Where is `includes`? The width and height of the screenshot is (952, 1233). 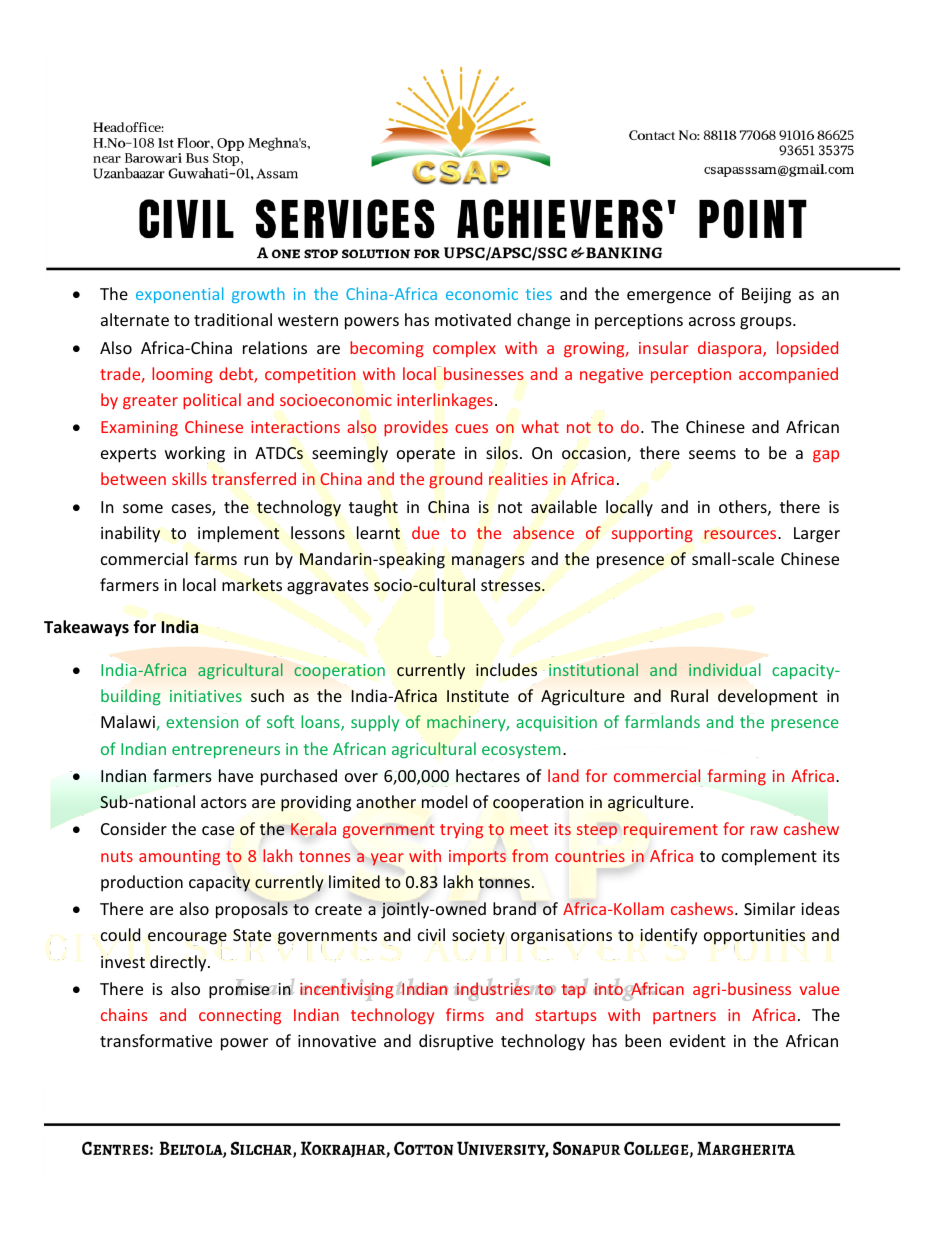
includes is located at coordinates (506, 669).
